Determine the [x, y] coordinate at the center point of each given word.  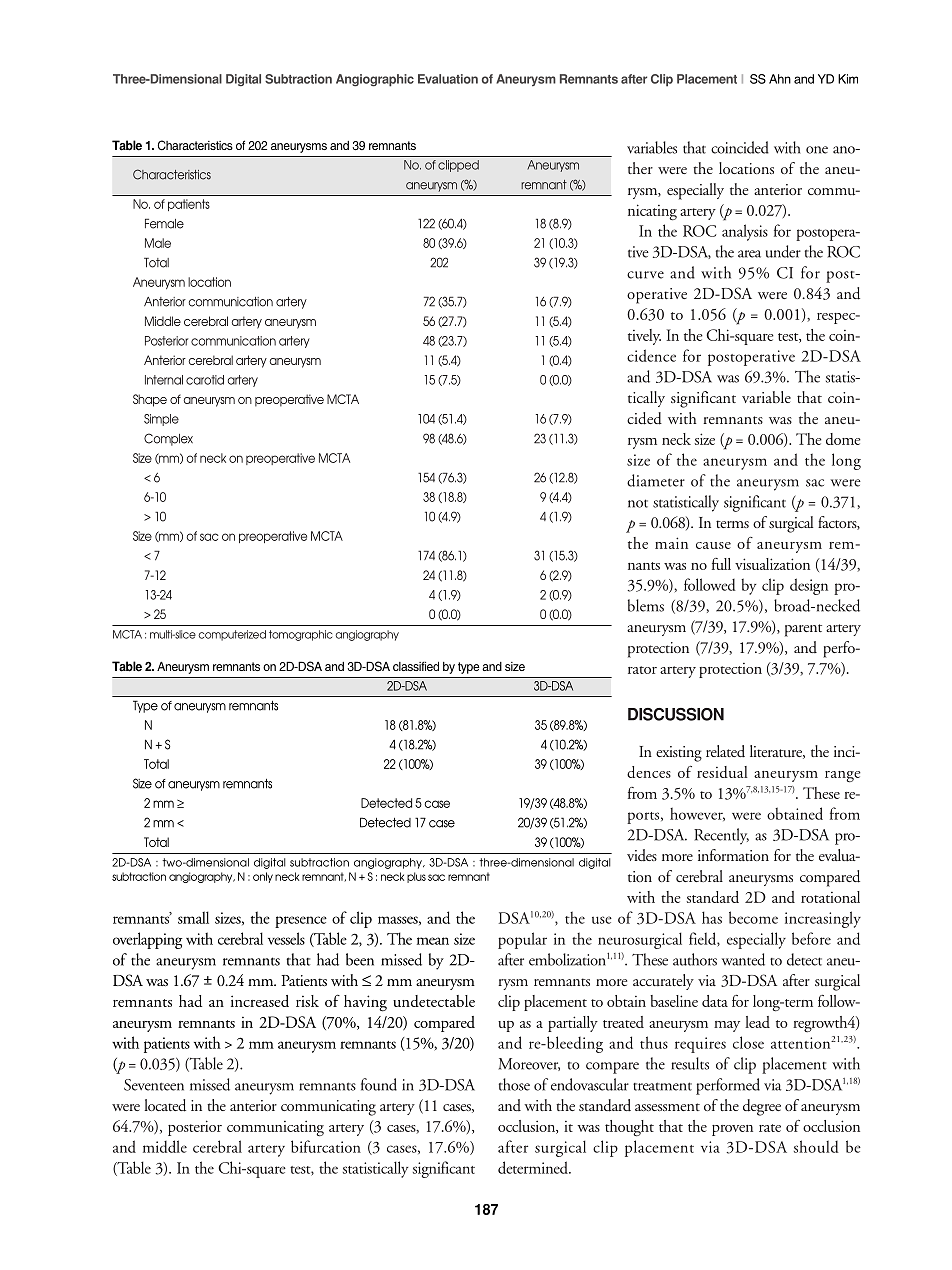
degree [762, 1107]
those [514, 1084]
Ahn [780, 79]
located [165, 1105]
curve [645, 275]
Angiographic [375, 80]
